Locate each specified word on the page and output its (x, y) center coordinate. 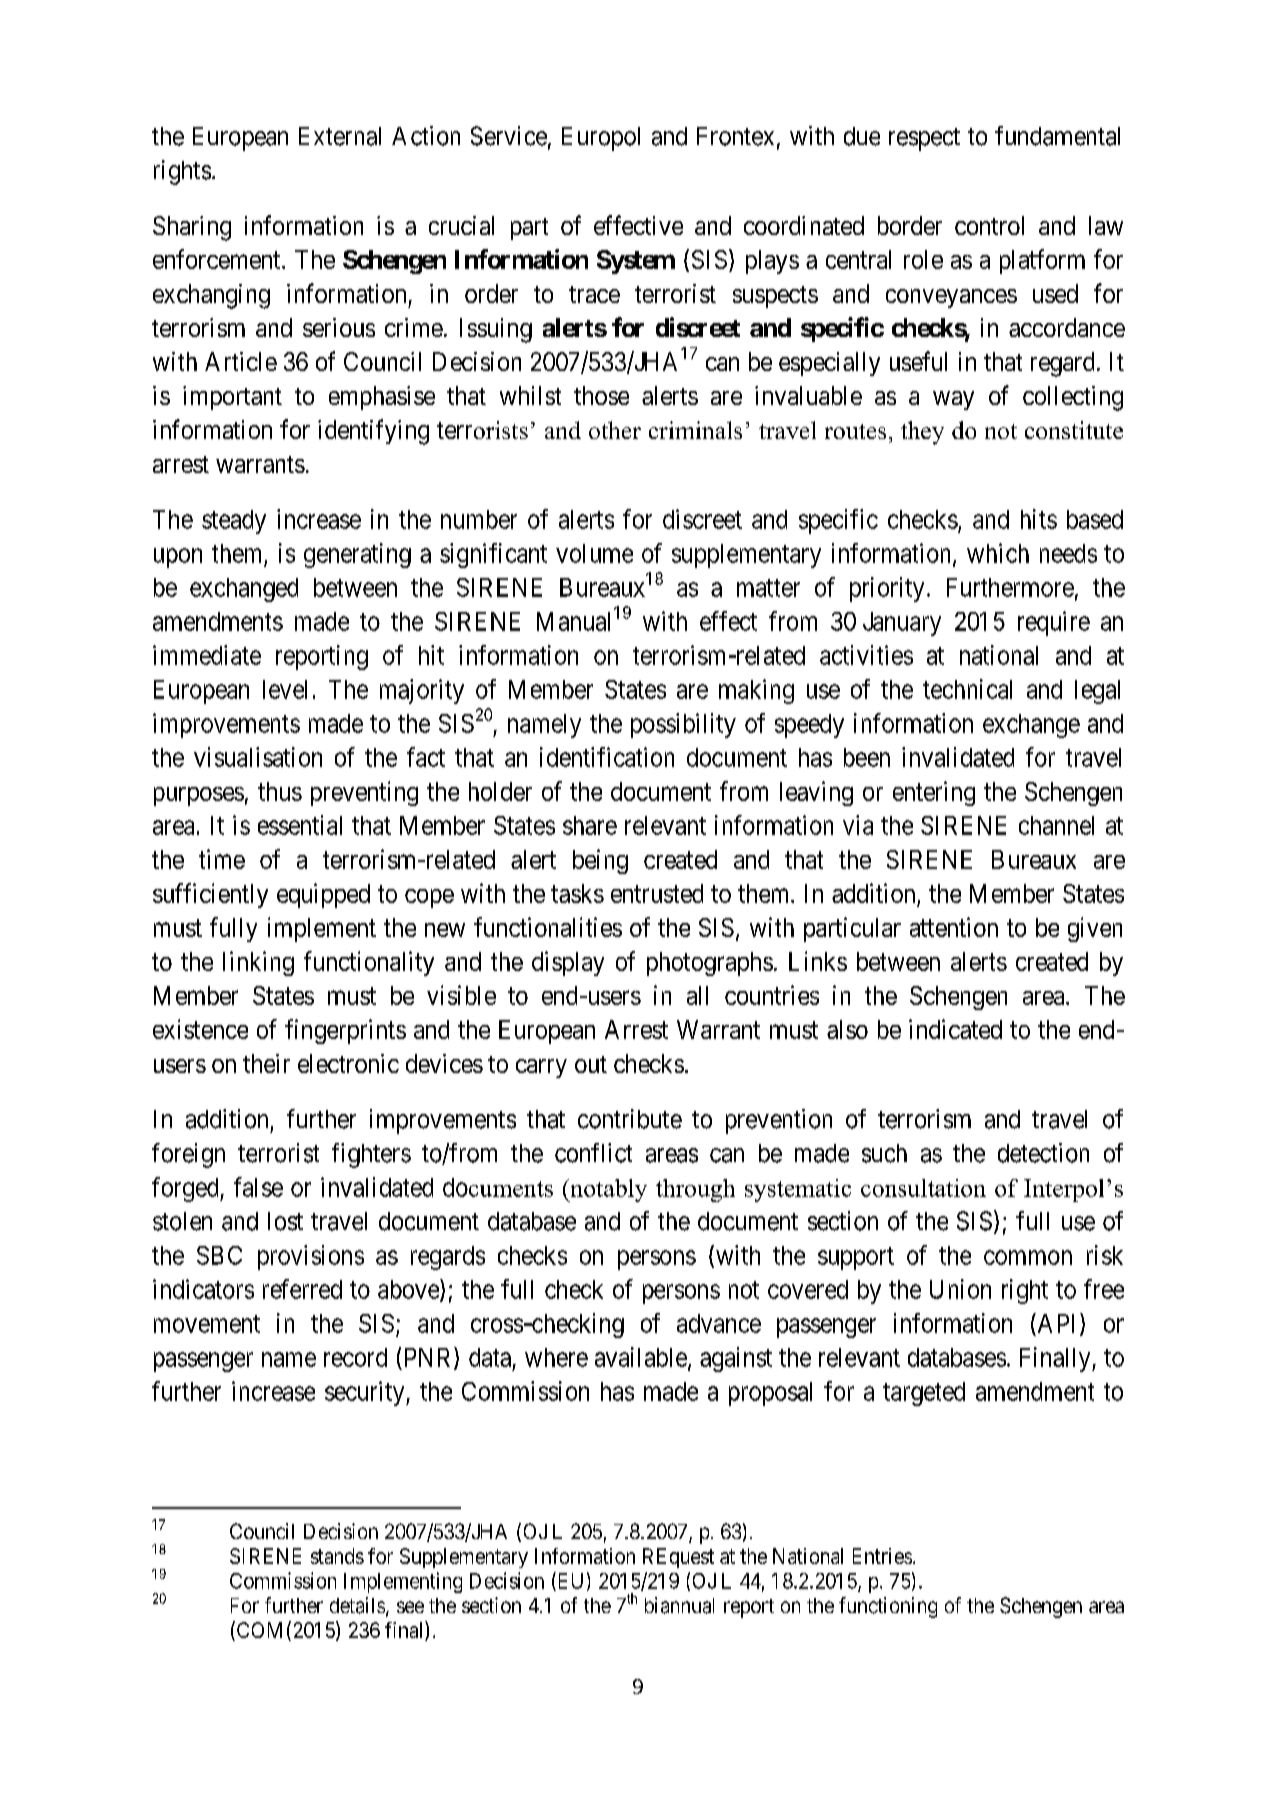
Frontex (735, 136)
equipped (323, 895)
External (340, 136)
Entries (882, 1556)
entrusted (657, 893)
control (989, 225)
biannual (679, 1605)
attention (954, 927)
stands (337, 1556)
